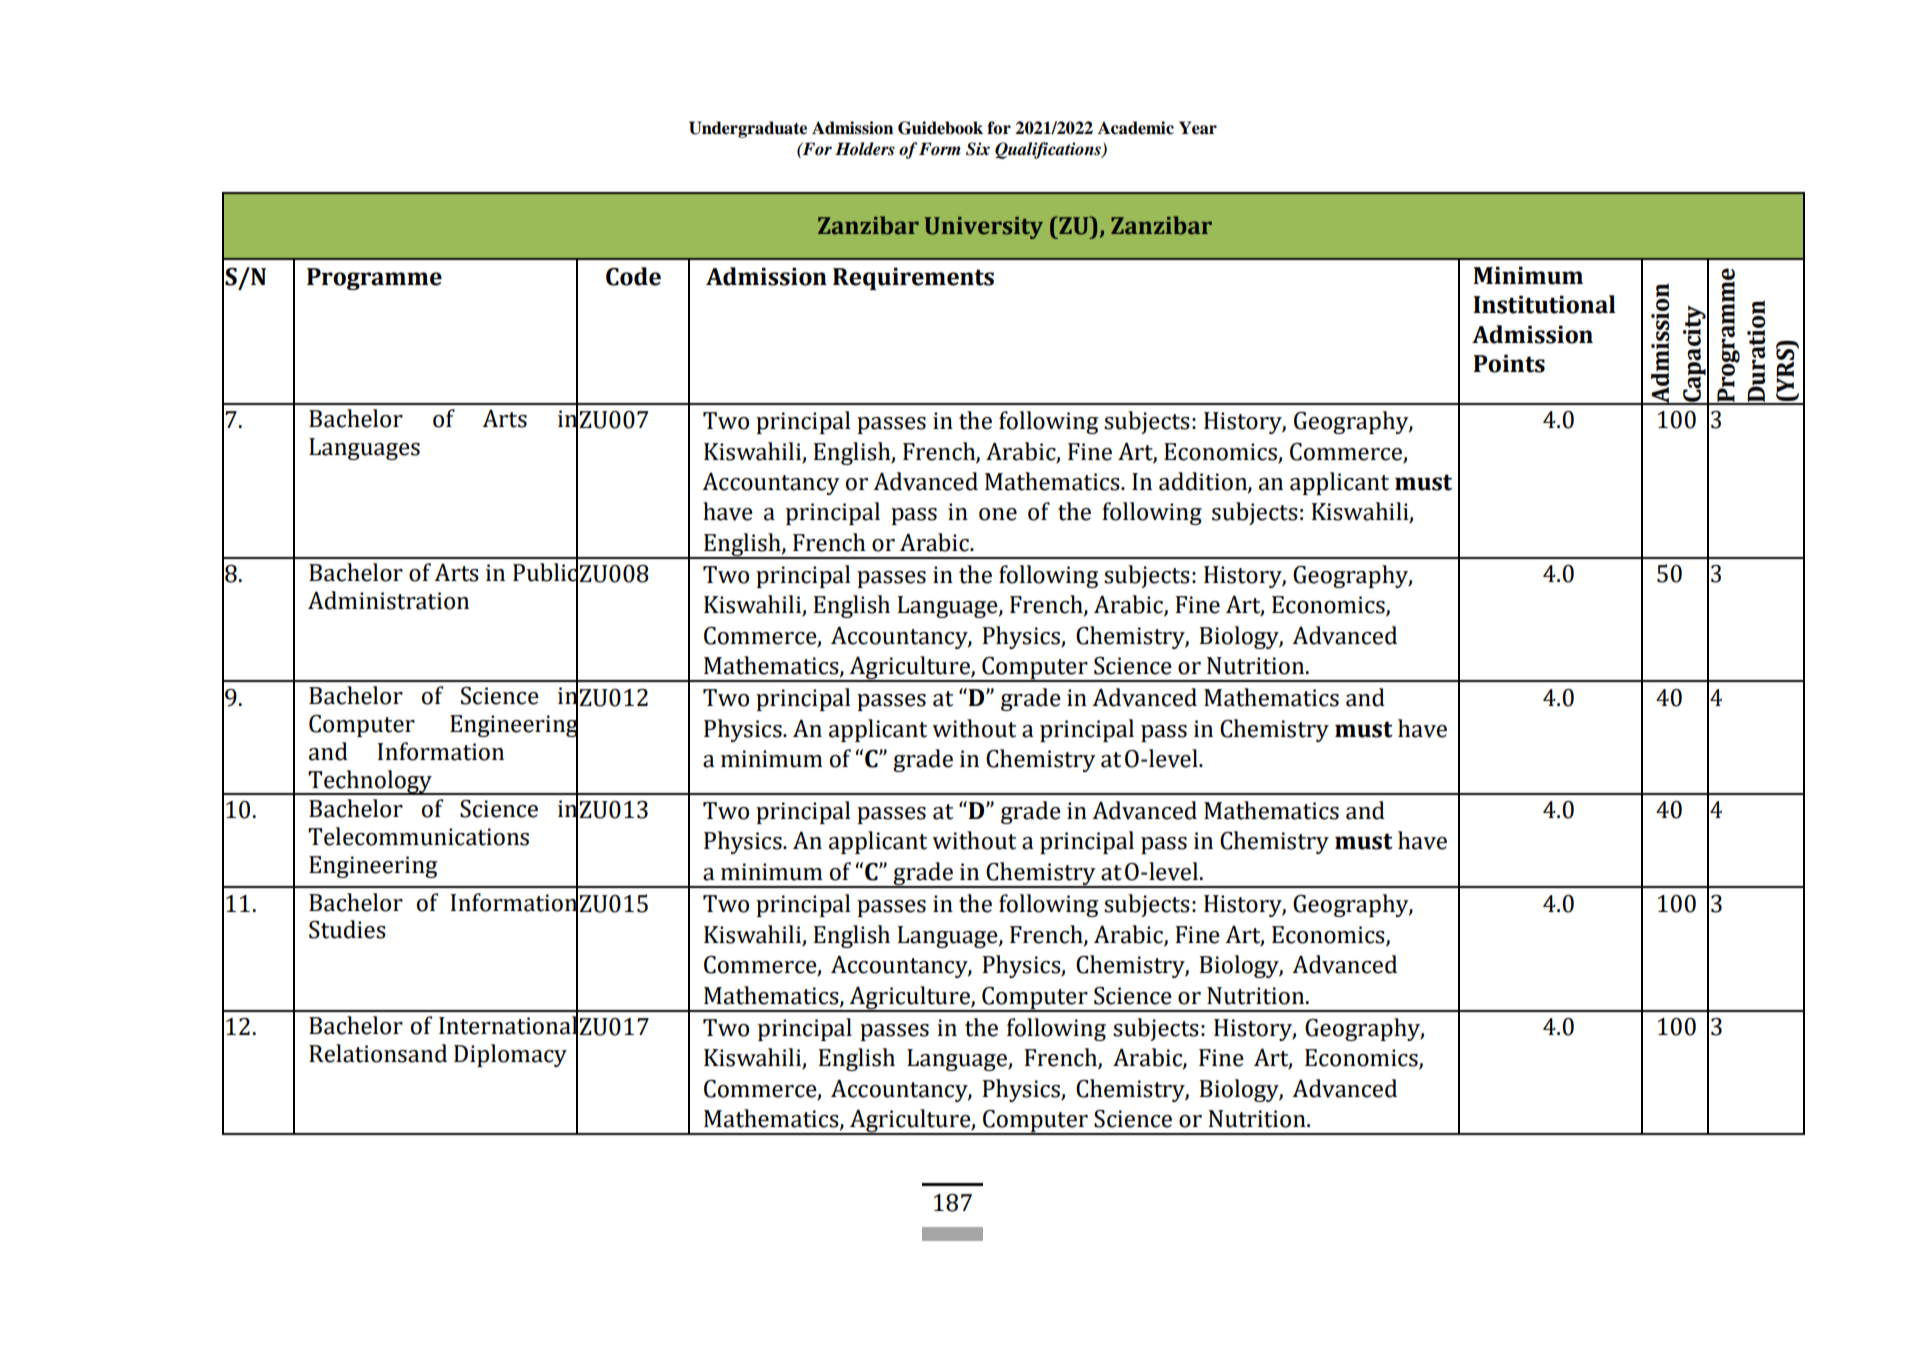 The image size is (1905, 1347). I want to click on Institutional, so click(1544, 304).
